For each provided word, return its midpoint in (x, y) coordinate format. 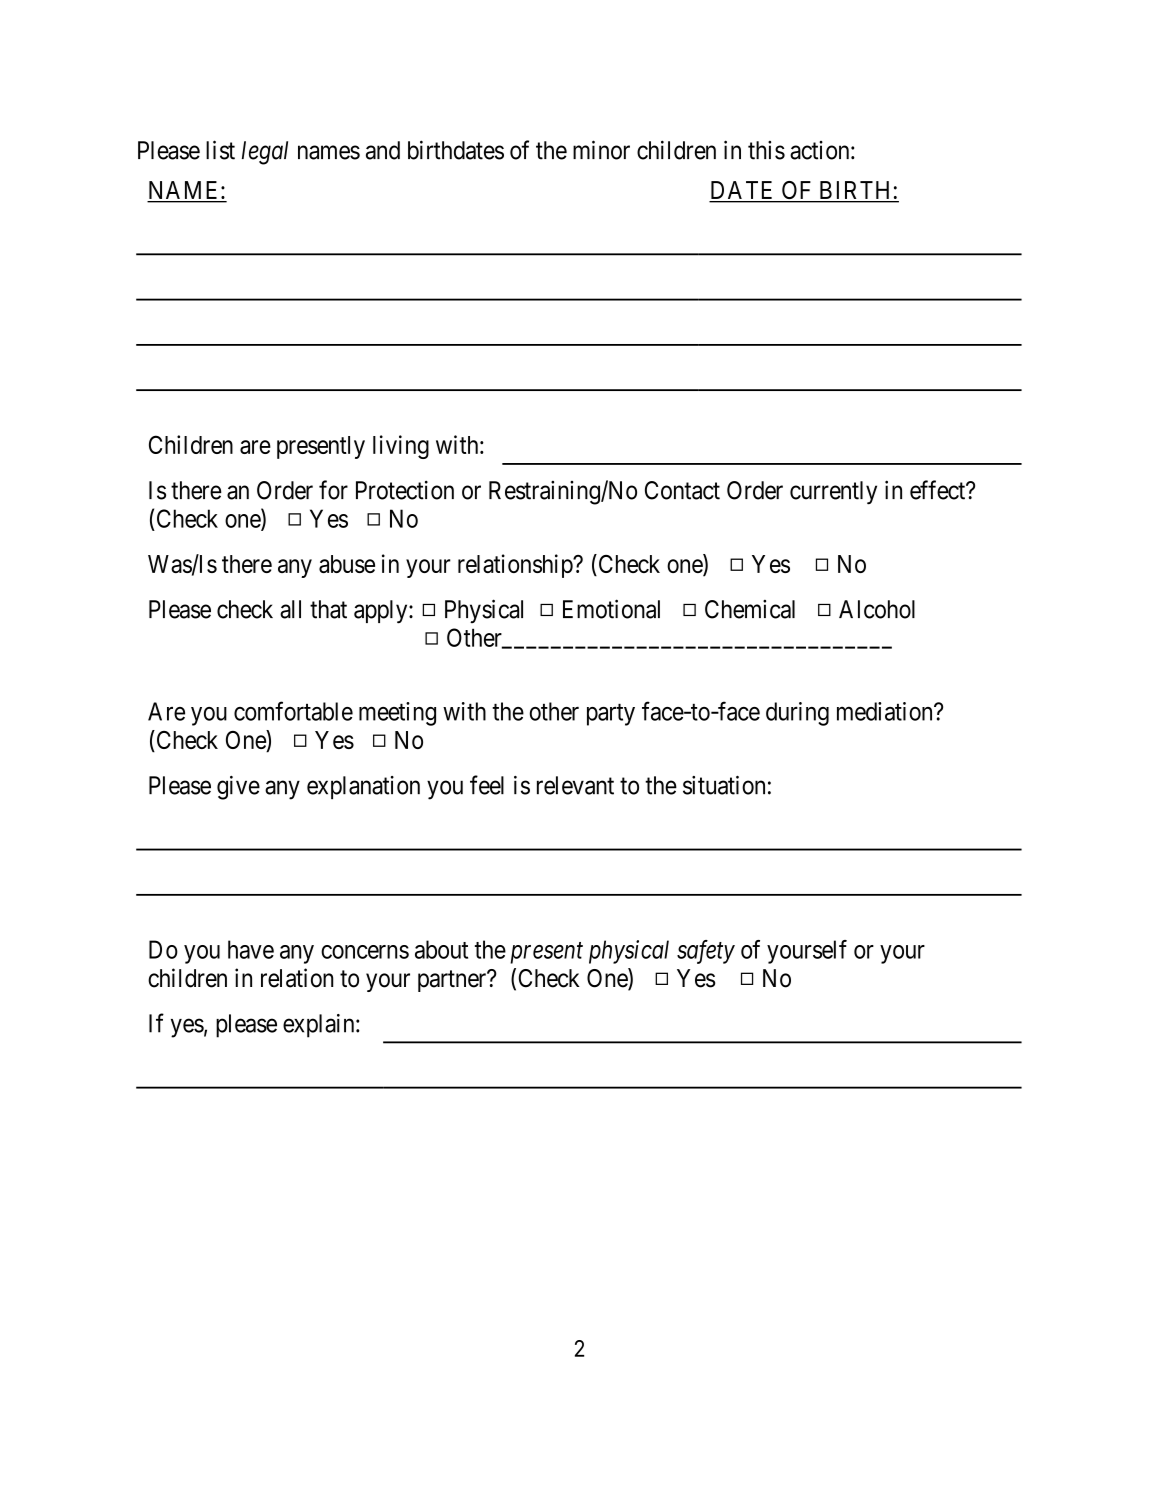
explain (320, 1026)
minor (601, 150)
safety (706, 952)
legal (265, 153)
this (766, 150)
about (441, 949)
